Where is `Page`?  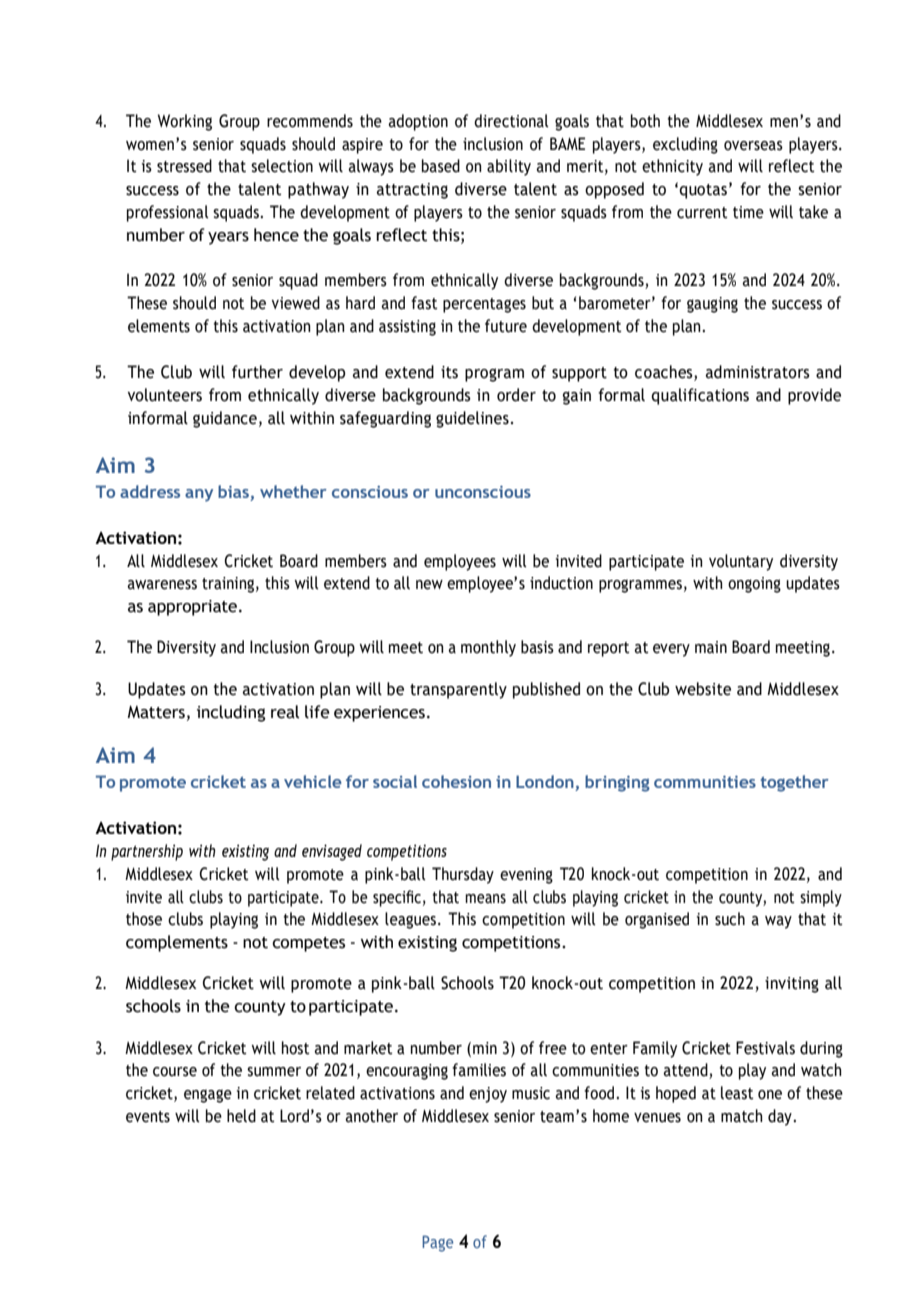 Page is located at coordinates (437, 1243).
